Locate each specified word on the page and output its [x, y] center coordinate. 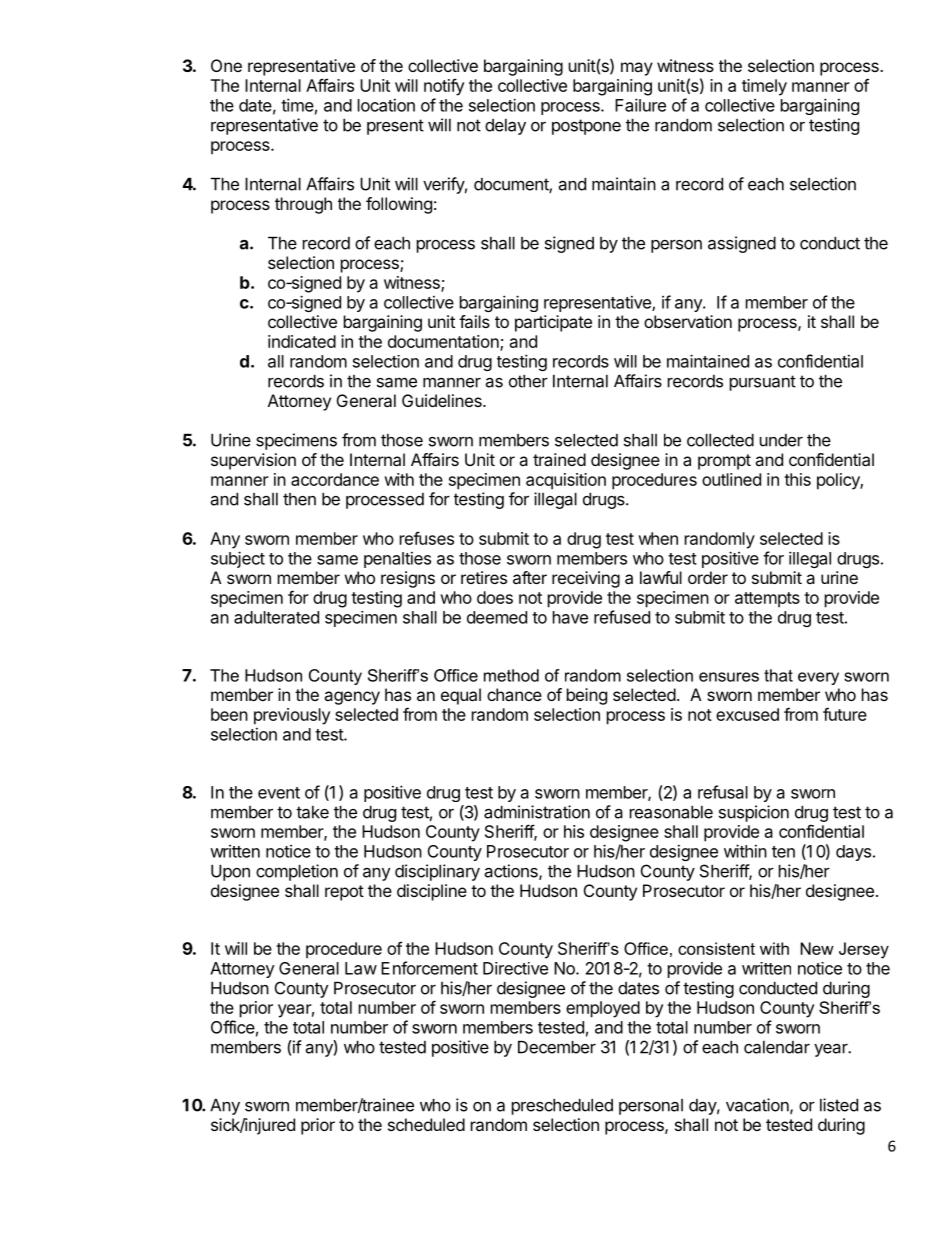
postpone [586, 127]
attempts [767, 599]
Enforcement [429, 968]
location [386, 105]
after [530, 577]
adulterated [276, 617]
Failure [640, 105]
